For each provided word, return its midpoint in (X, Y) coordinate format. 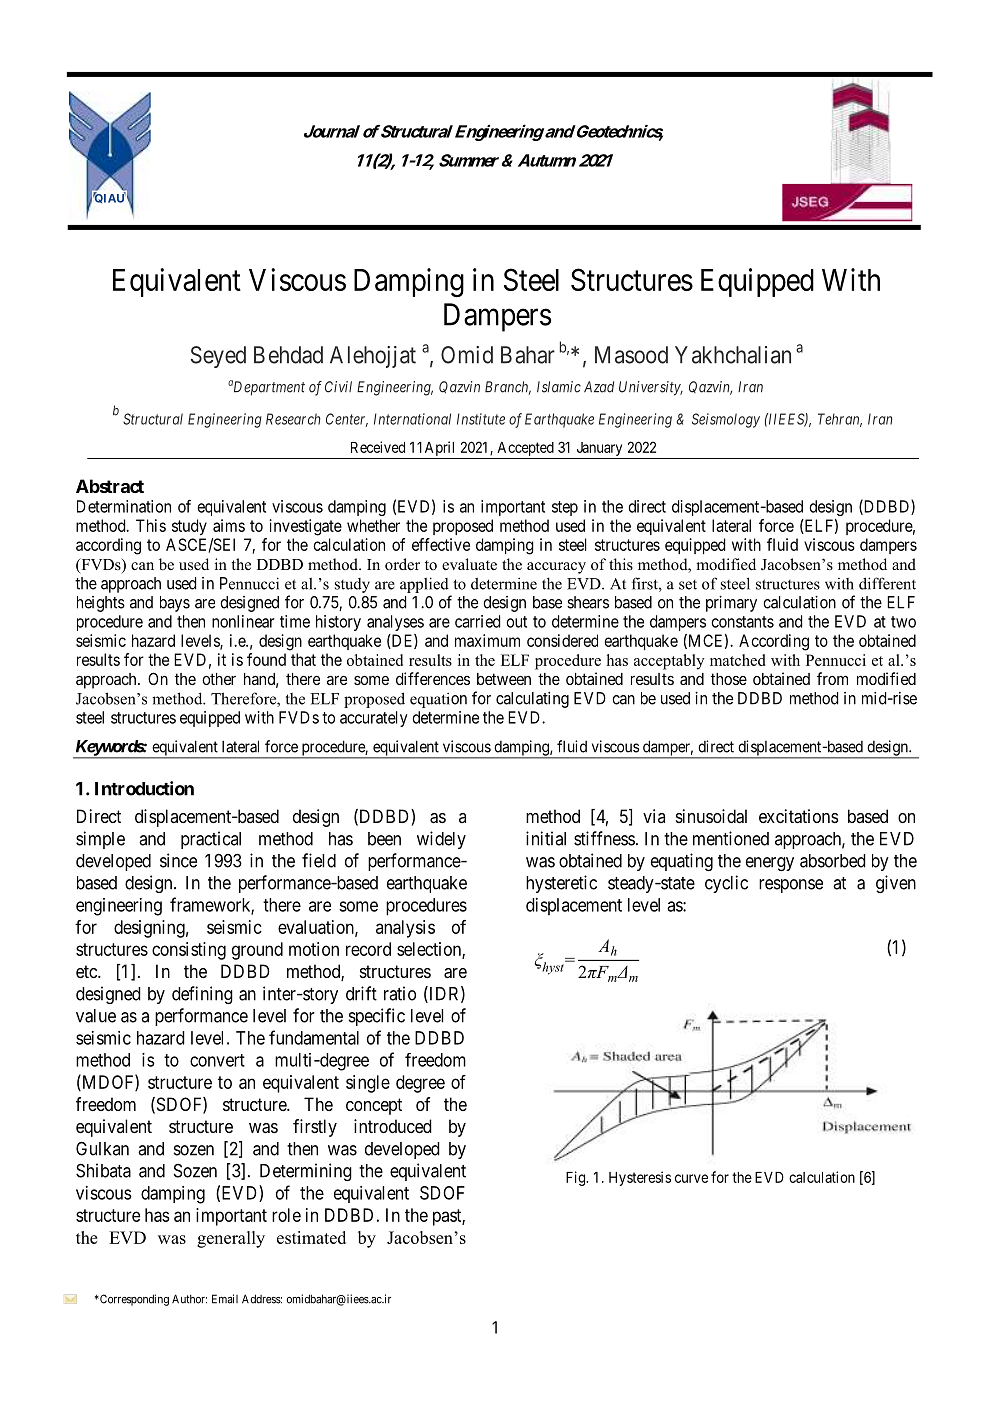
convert (217, 1060)
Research (293, 419)
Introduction (144, 788)
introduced (393, 1126)
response (791, 886)
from (832, 678)
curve (691, 1178)
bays (175, 604)
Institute (481, 419)
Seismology (726, 420)
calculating (532, 700)
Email (225, 1299)
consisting (189, 951)
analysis (405, 929)
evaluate (469, 564)
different (887, 583)
